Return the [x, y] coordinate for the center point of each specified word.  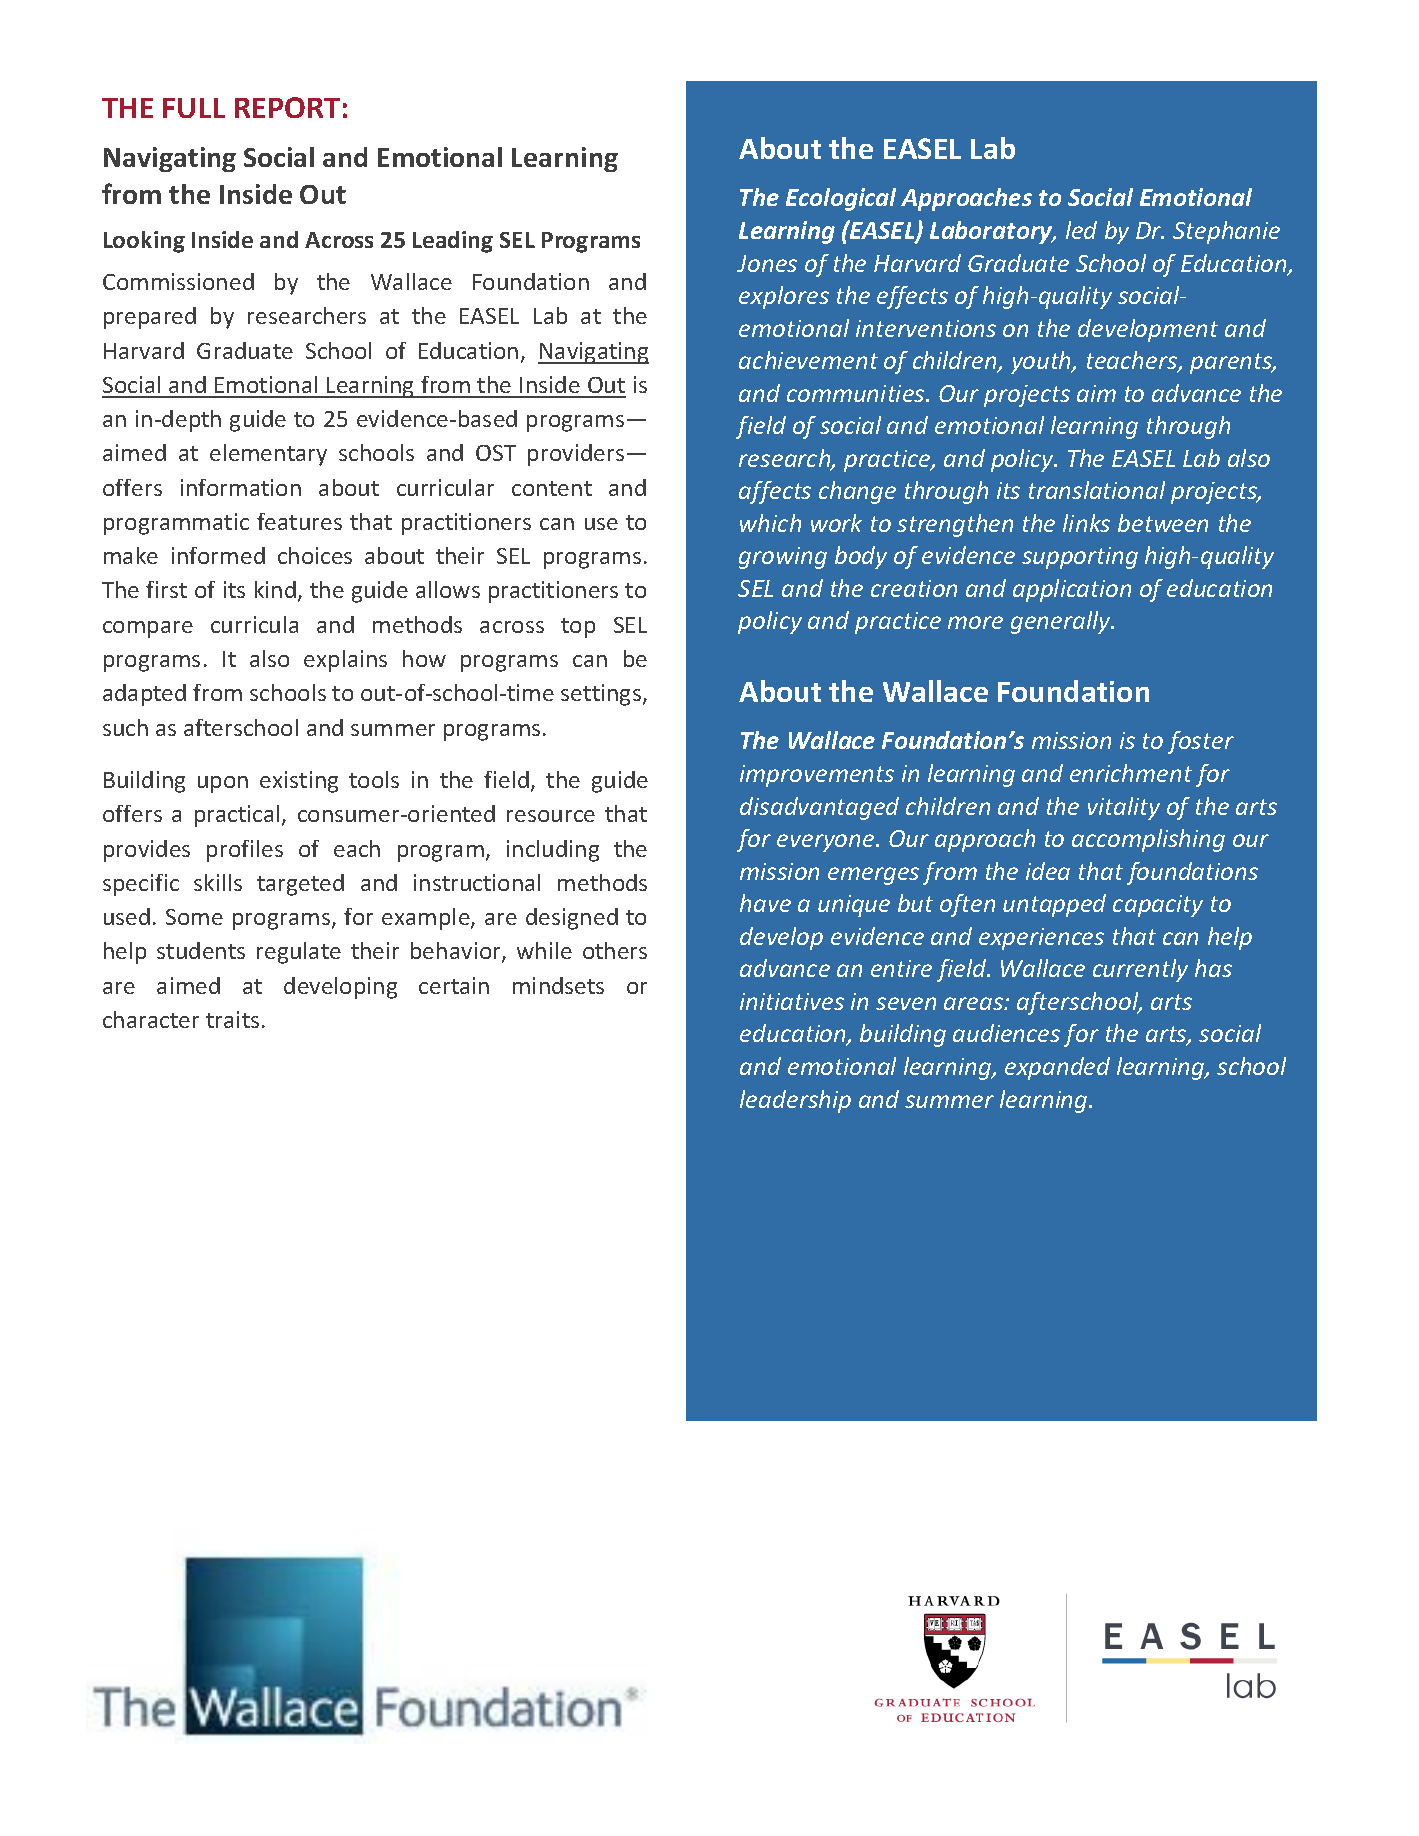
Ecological [841, 199]
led [1081, 230]
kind [275, 589]
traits [232, 1019]
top [578, 628]
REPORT [287, 107]
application [1072, 590]
